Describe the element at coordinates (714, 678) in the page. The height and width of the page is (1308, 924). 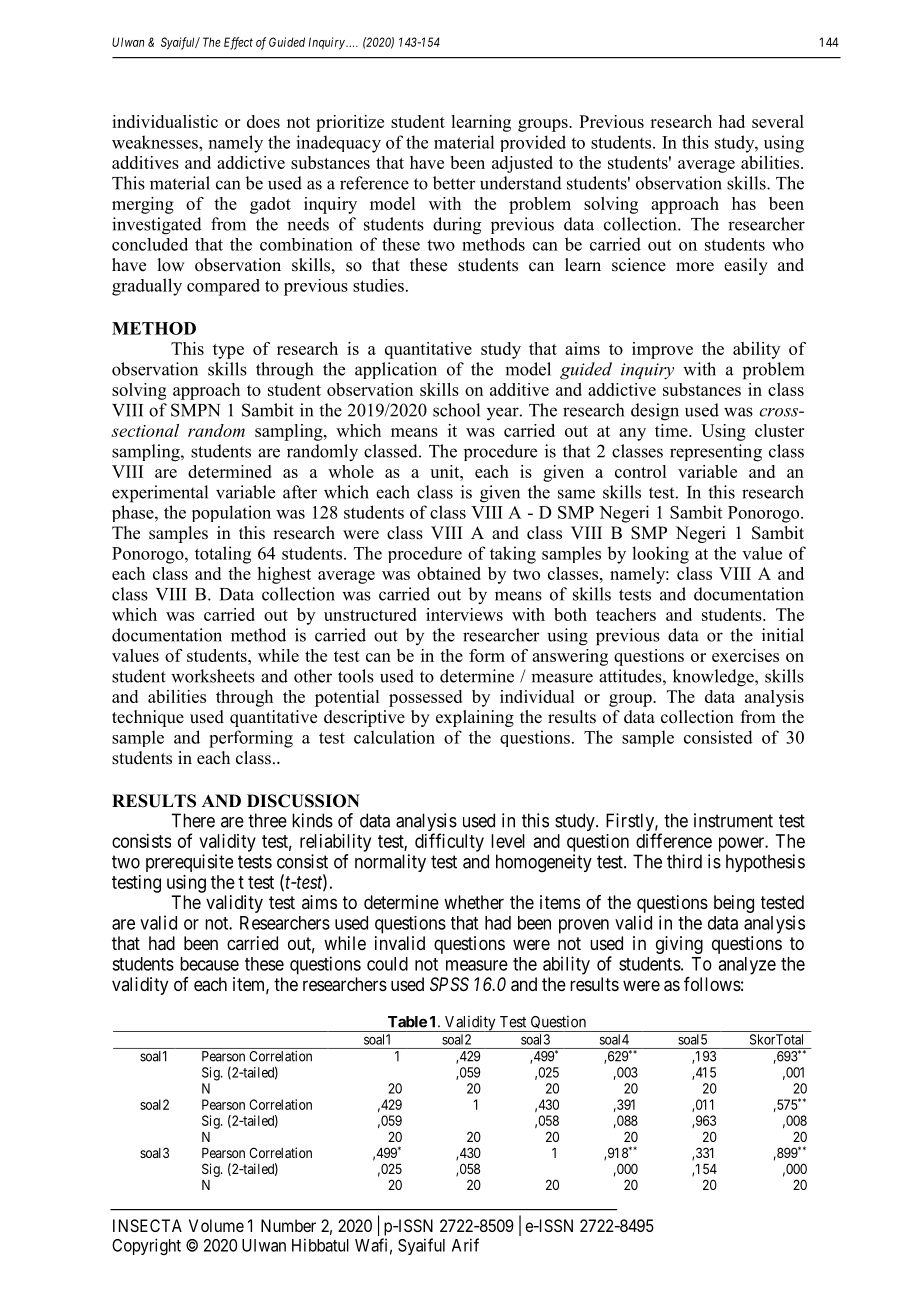
I see `knowledge` at that location.
